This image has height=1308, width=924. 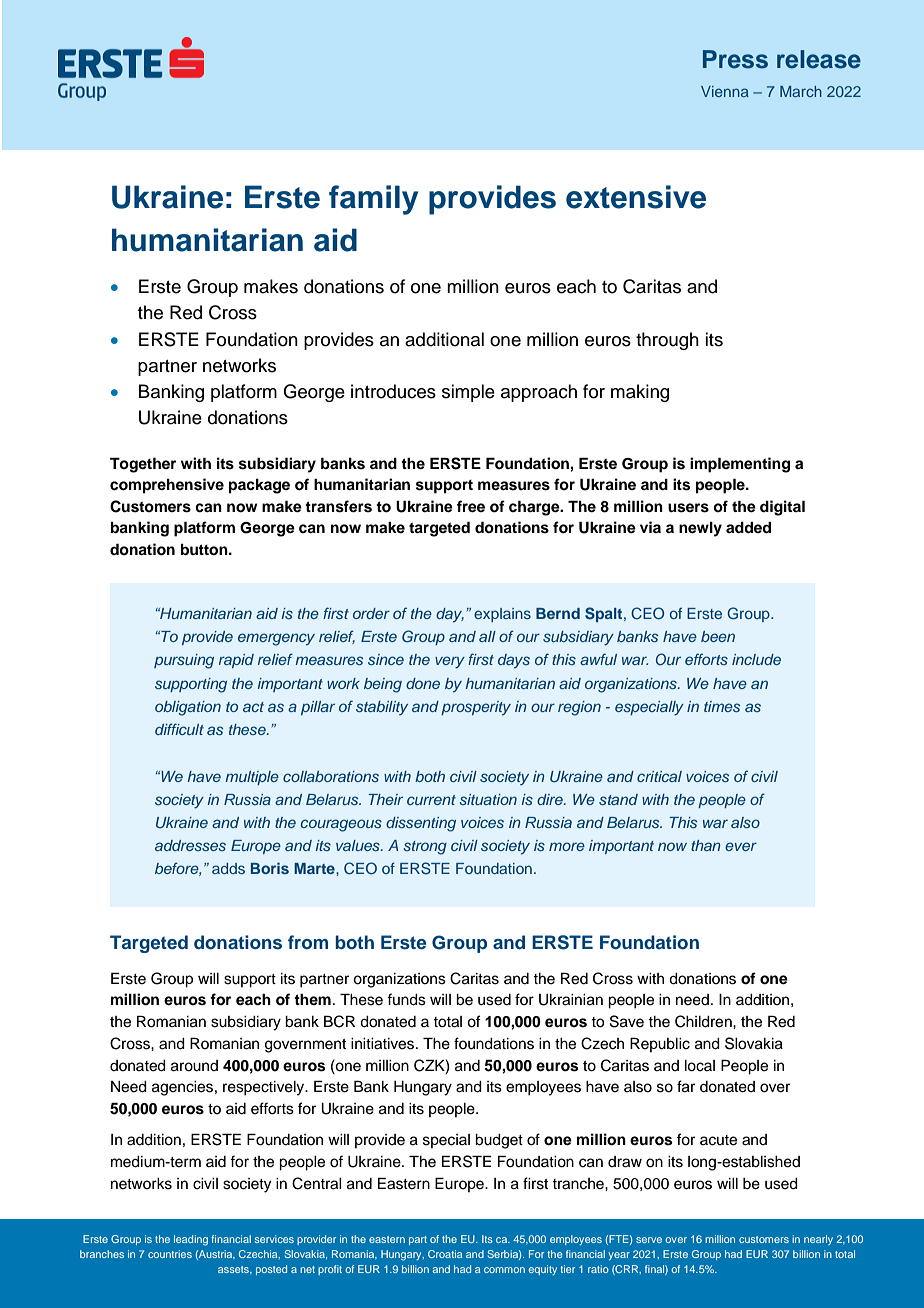 I want to click on adds, so click(x=228, y=868).
